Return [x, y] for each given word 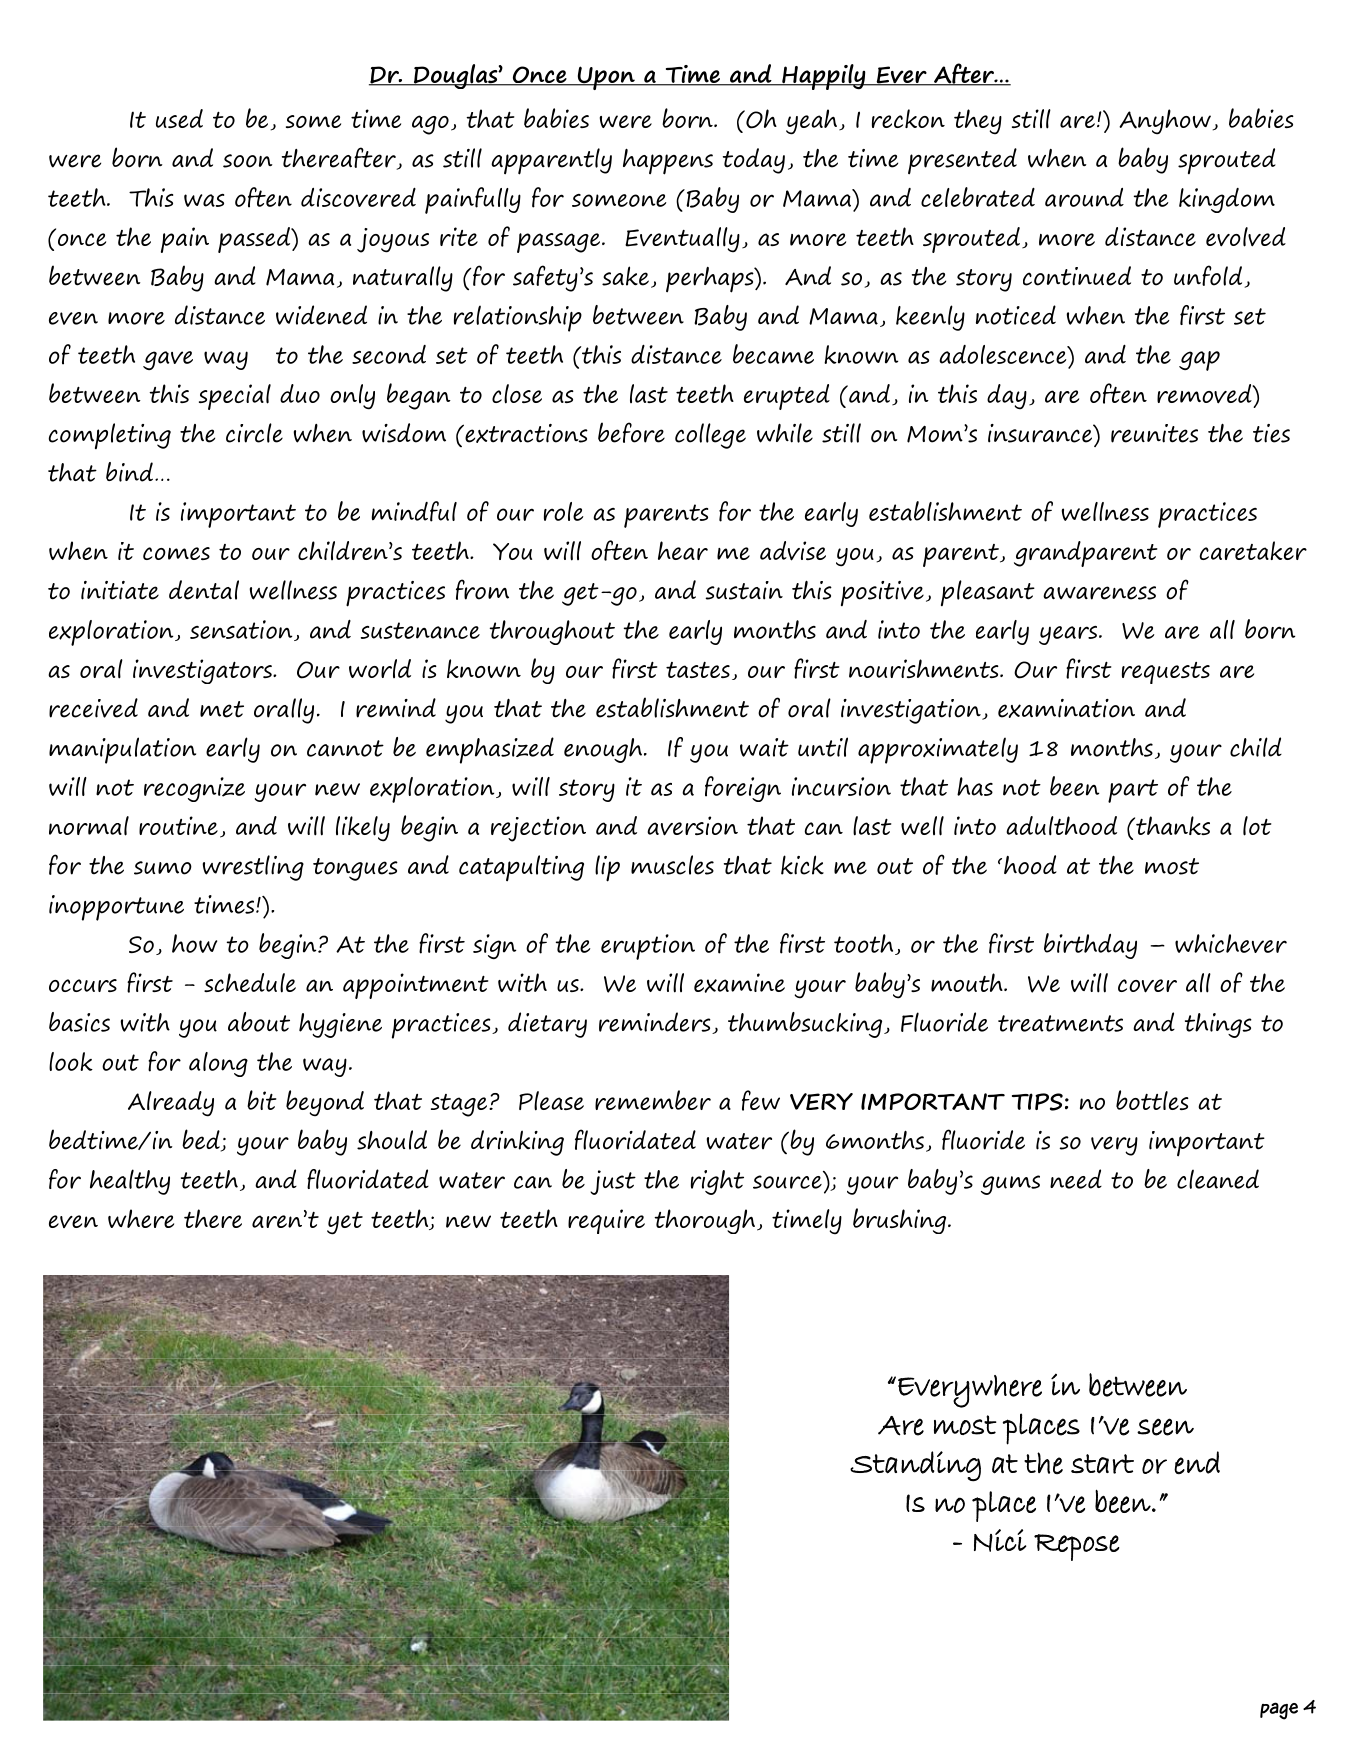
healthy [130, 1182]
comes [176, 553]
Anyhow [1165, 122]
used [179, 118]
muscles [672, 865]
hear [683, 550]
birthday [1090, 946]
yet [345, 1223]
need [1076, 1179]
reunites [1154, 433]
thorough [706, 1221]
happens [668, 161]
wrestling [253, 868]
